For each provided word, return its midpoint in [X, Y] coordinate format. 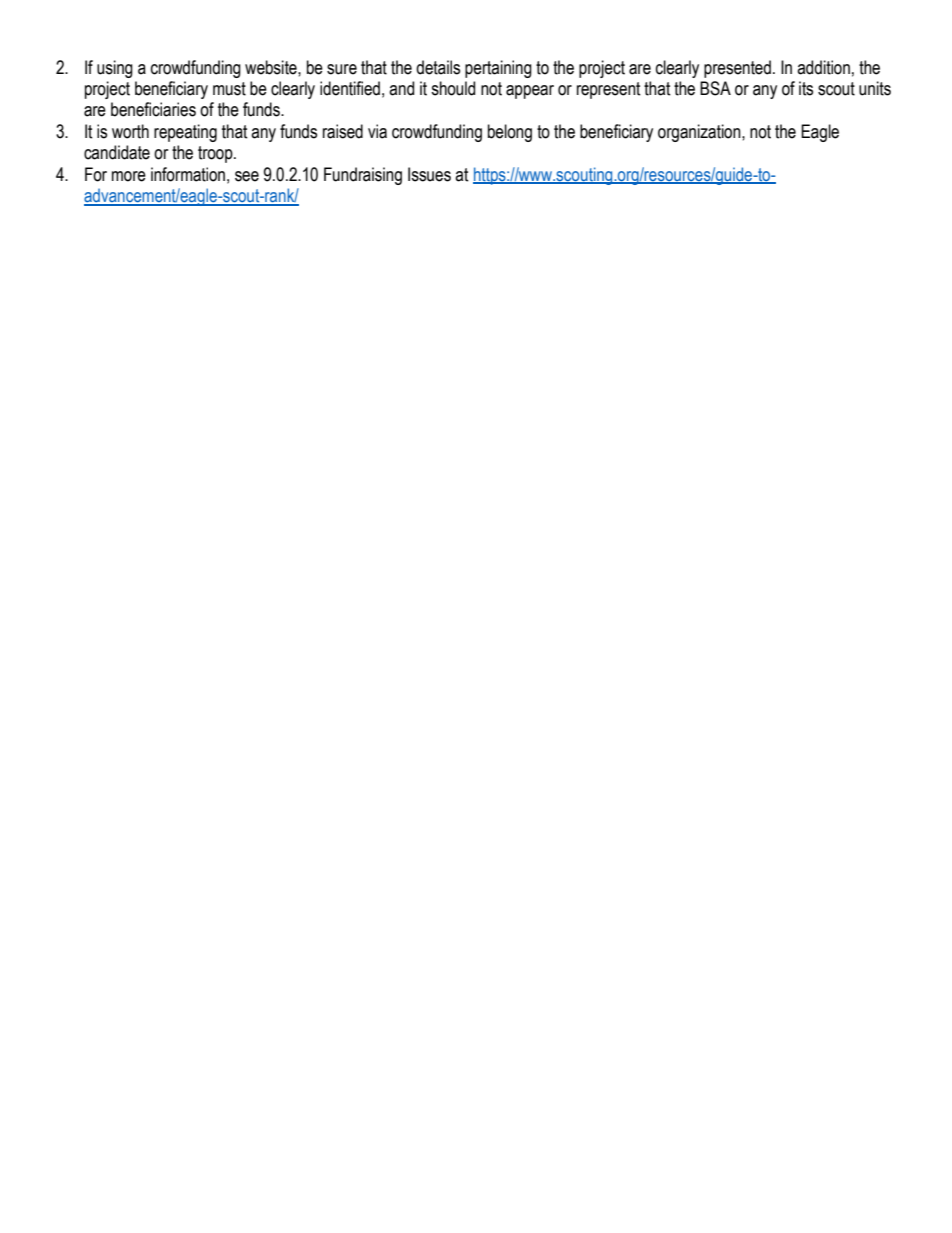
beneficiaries [153, 109]
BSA [715, 88]
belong [510, 133]
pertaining [498, 69]
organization [700, 133]
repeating [185, 133]
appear [530, 92]
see [247, 176]
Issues [429, 174]
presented [737, 69]
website [272, 67]
